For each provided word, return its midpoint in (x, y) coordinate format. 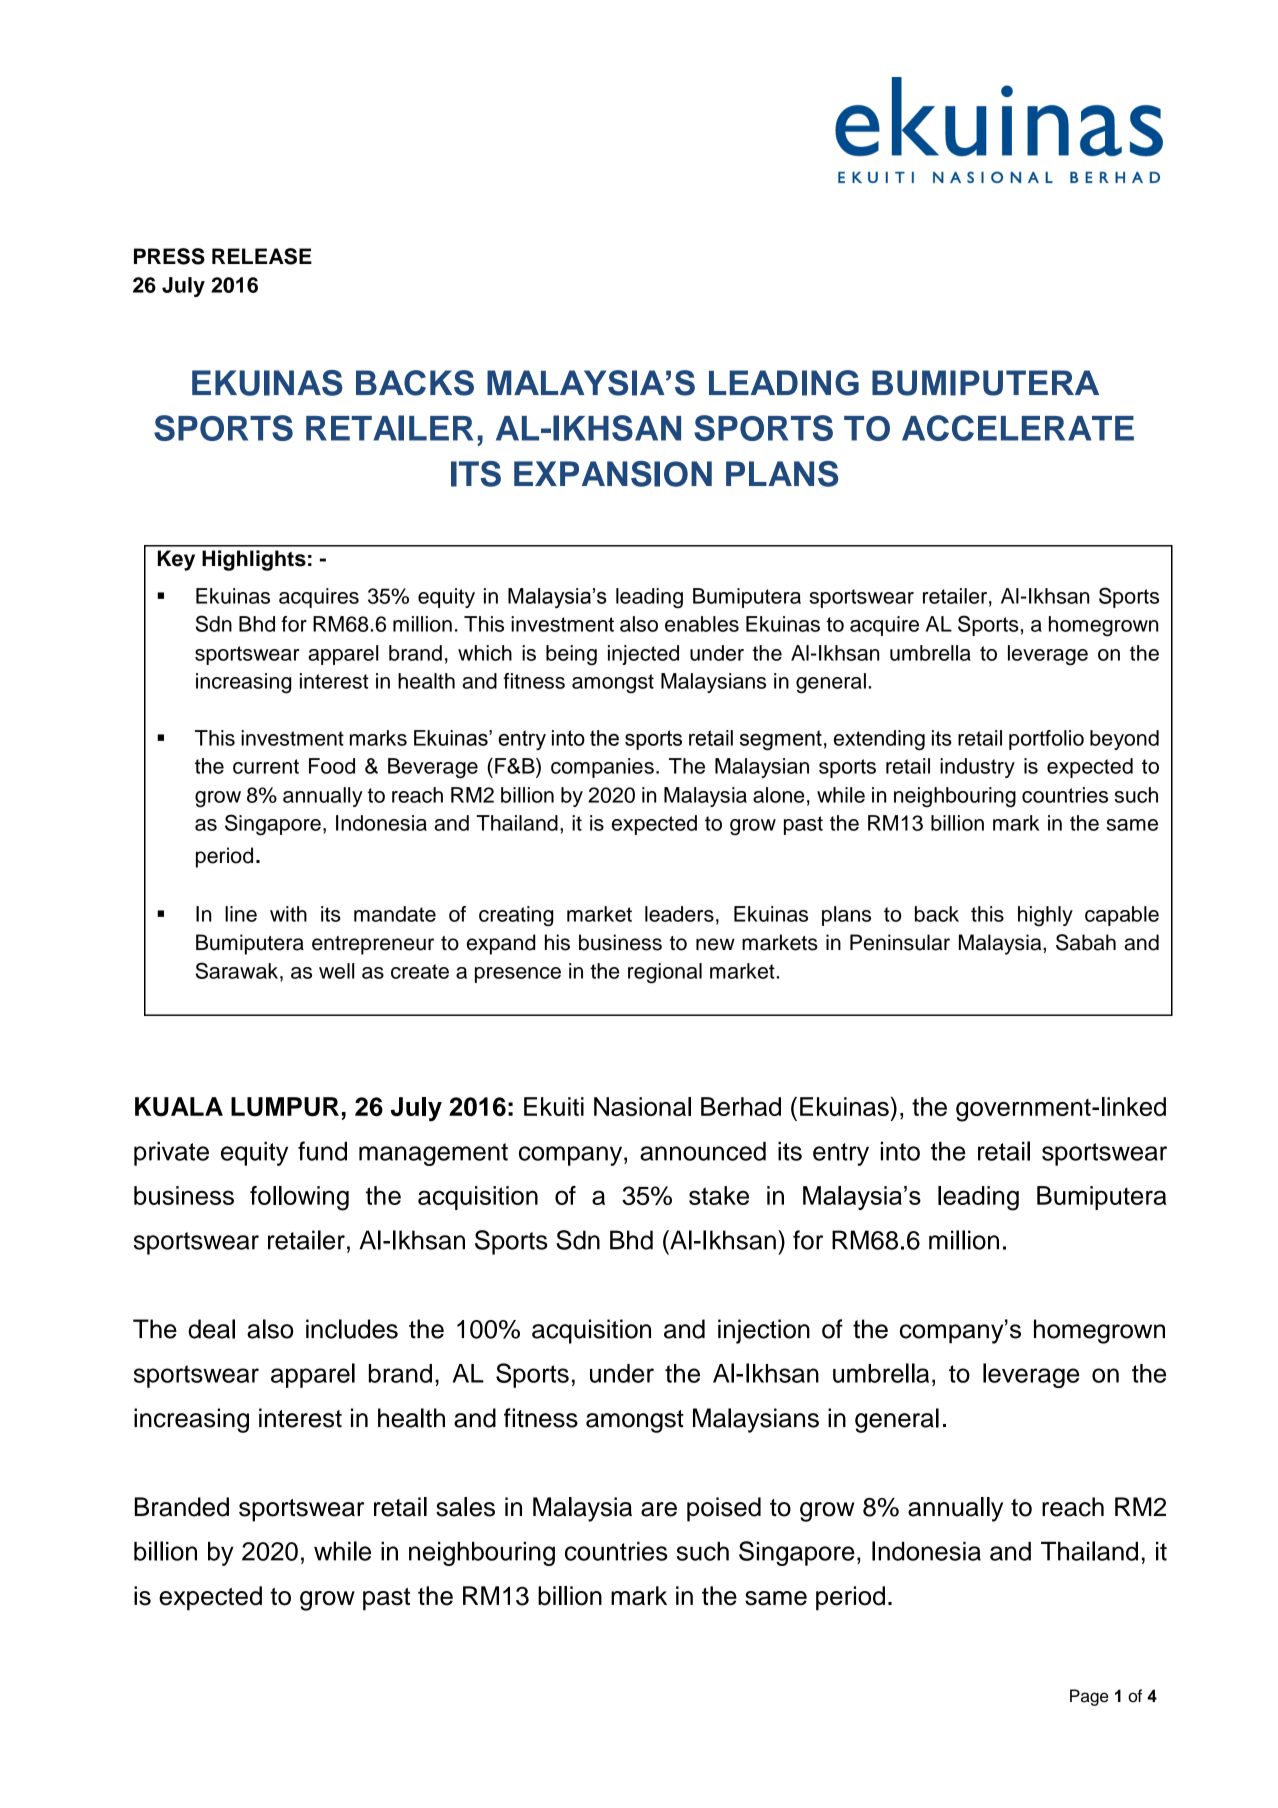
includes (352, 1329)
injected (643, 655)
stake (719, 1195)
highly (1045, 916)
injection (764, 1331)
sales (465, 1507)
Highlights (254, 560)
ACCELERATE (1018, 428)
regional (665, 973)
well (336, 971)
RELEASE (262, 256)
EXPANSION (613, 474)
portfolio (1046, 740)
